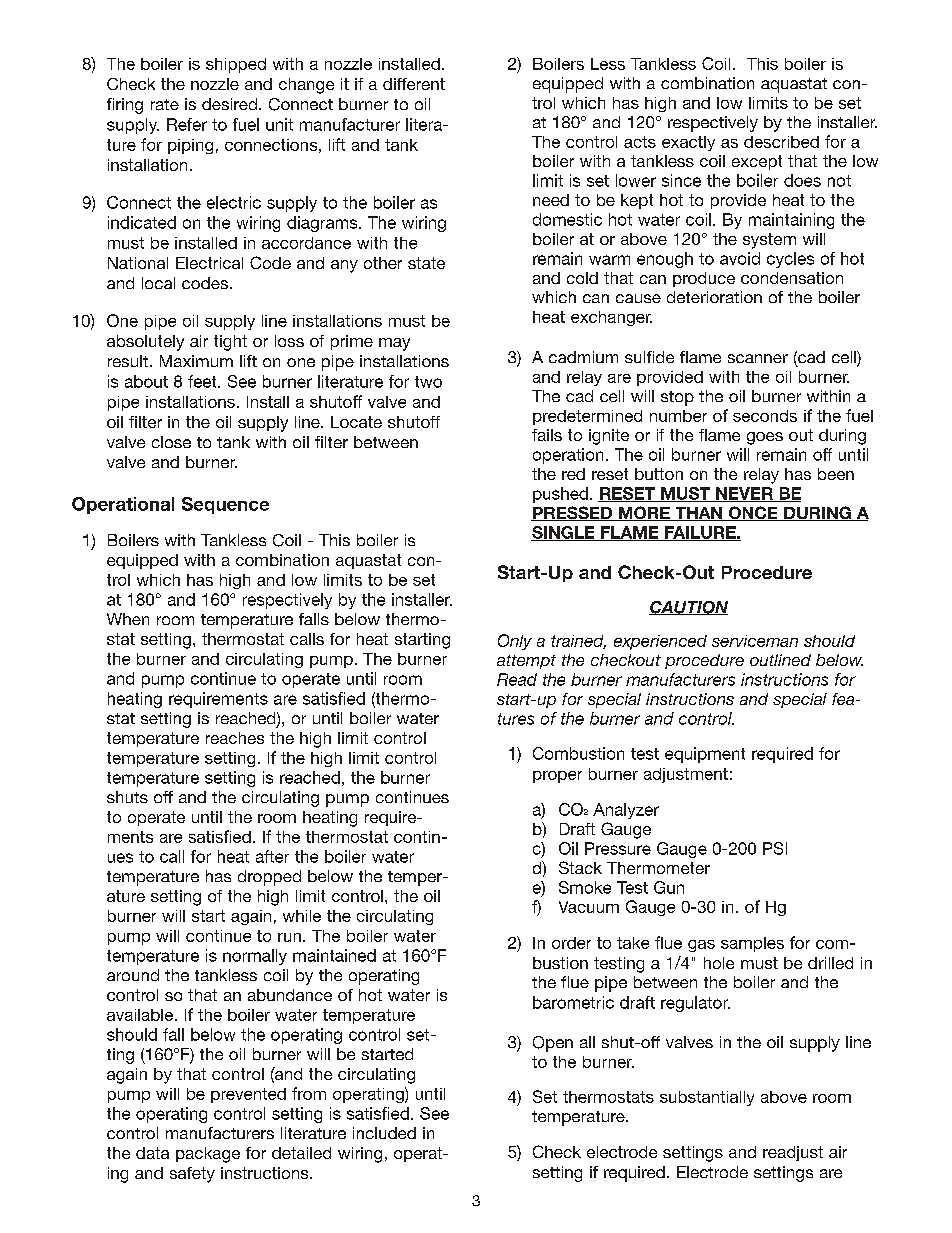  I want to click on serviceman, so click(755, 641).
